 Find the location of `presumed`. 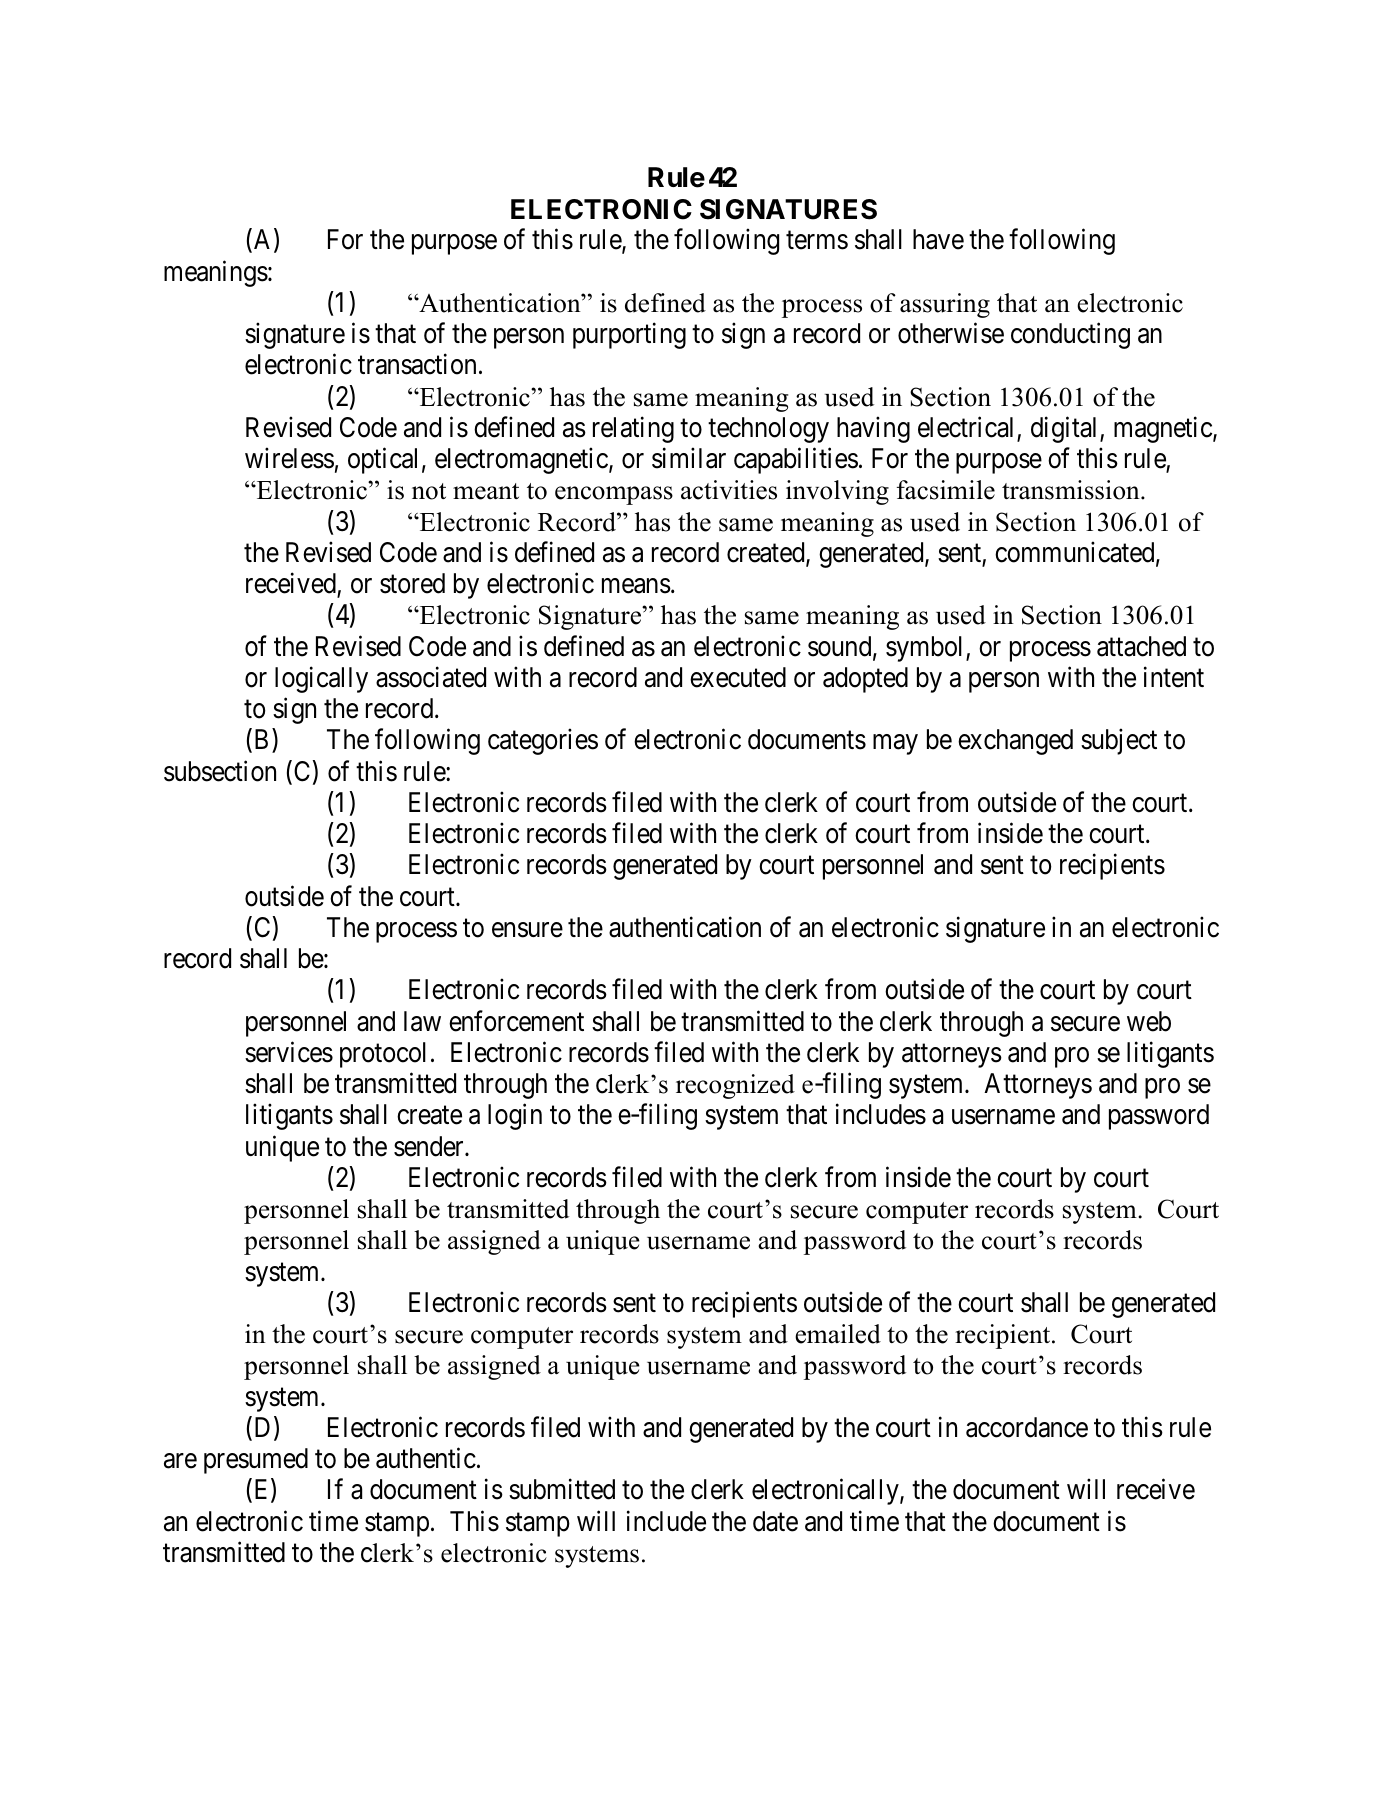

presumed is located at coordinates (256, 1461).
